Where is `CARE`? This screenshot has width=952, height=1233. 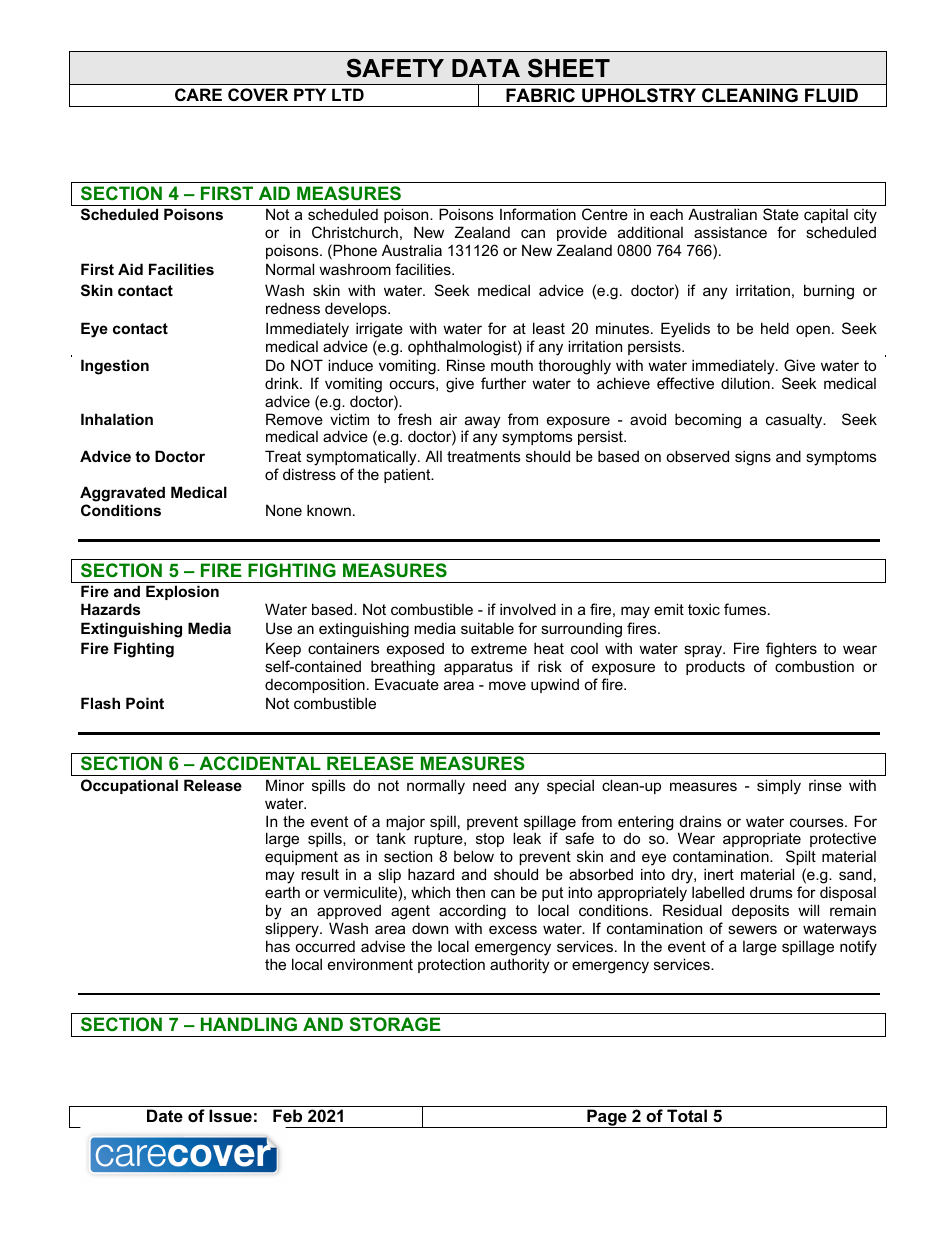
CARE is located at coordinates (198, 94).
